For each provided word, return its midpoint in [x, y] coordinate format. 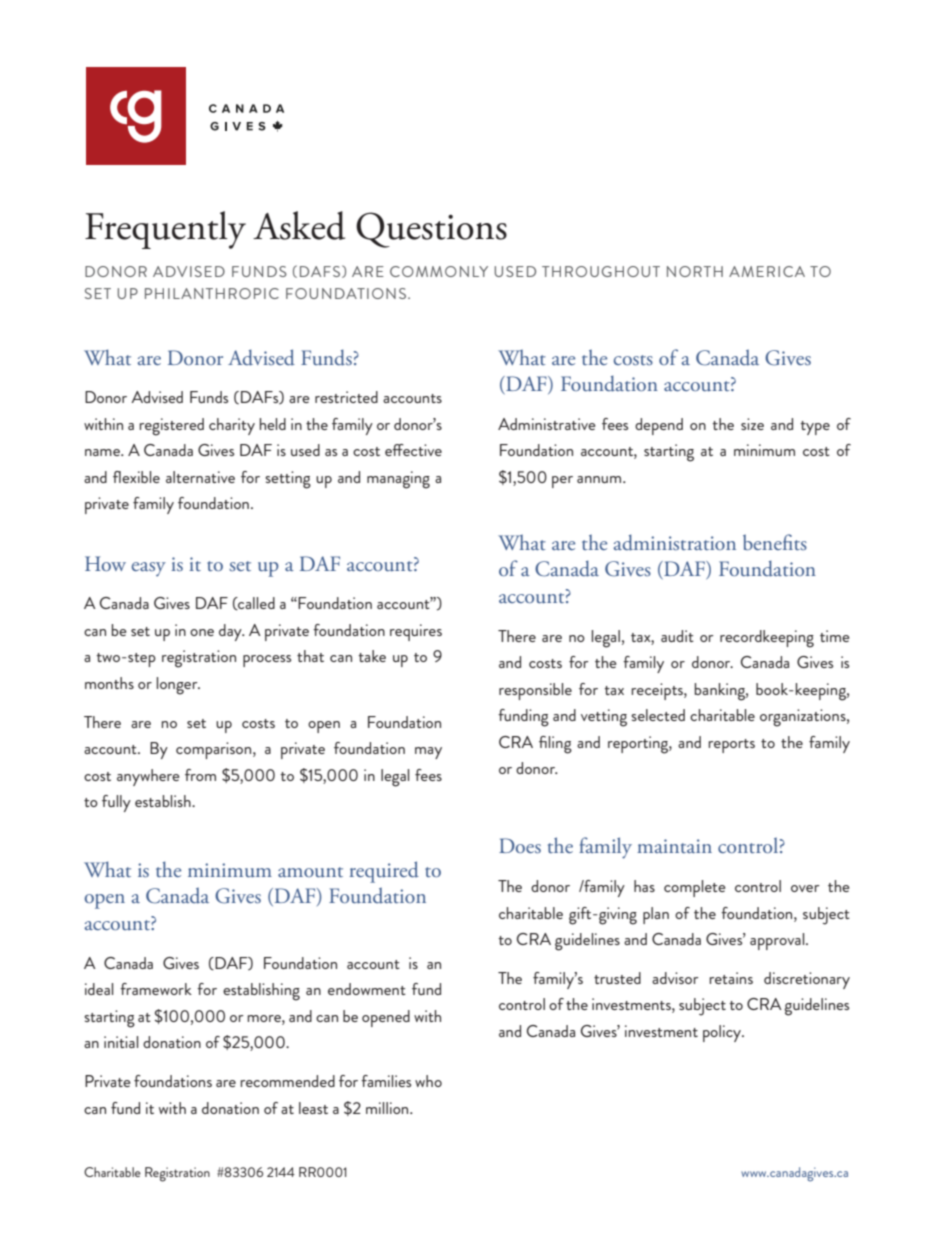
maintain [674, 846]
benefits [775, 542]
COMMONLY [439, 271]
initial [121, 1042]
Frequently [165, 230]
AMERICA [767, 271]
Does [520, 845]
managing [398, 480]
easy [149, 569]
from [200, 775]
